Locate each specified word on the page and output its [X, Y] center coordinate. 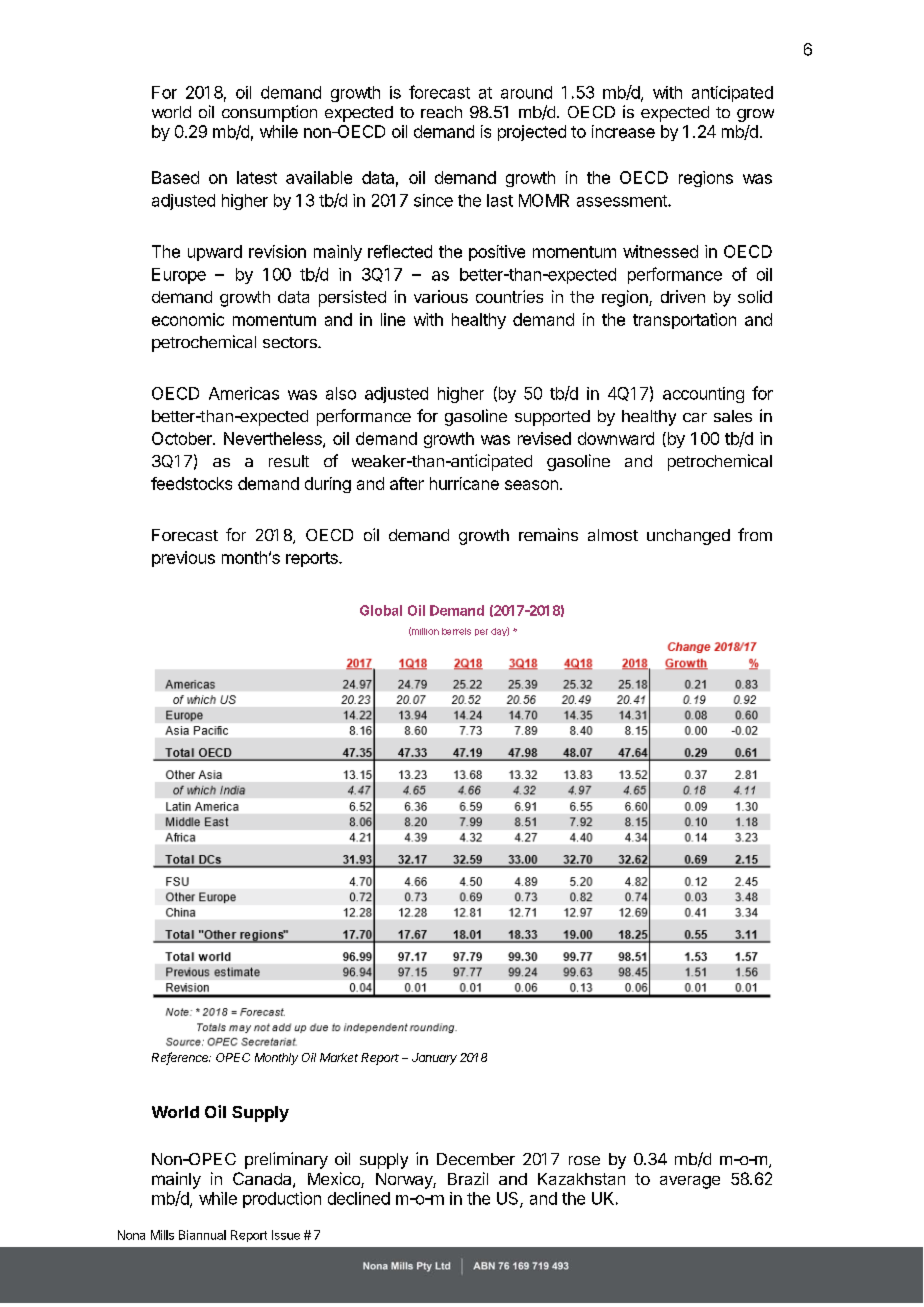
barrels [456, 631]
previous [183, 559]
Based [175, 177]
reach [441, 112]
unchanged [688, 537]
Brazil [468, 1178]
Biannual [202, 1235]
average [690, 1182]
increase [623, 131]
